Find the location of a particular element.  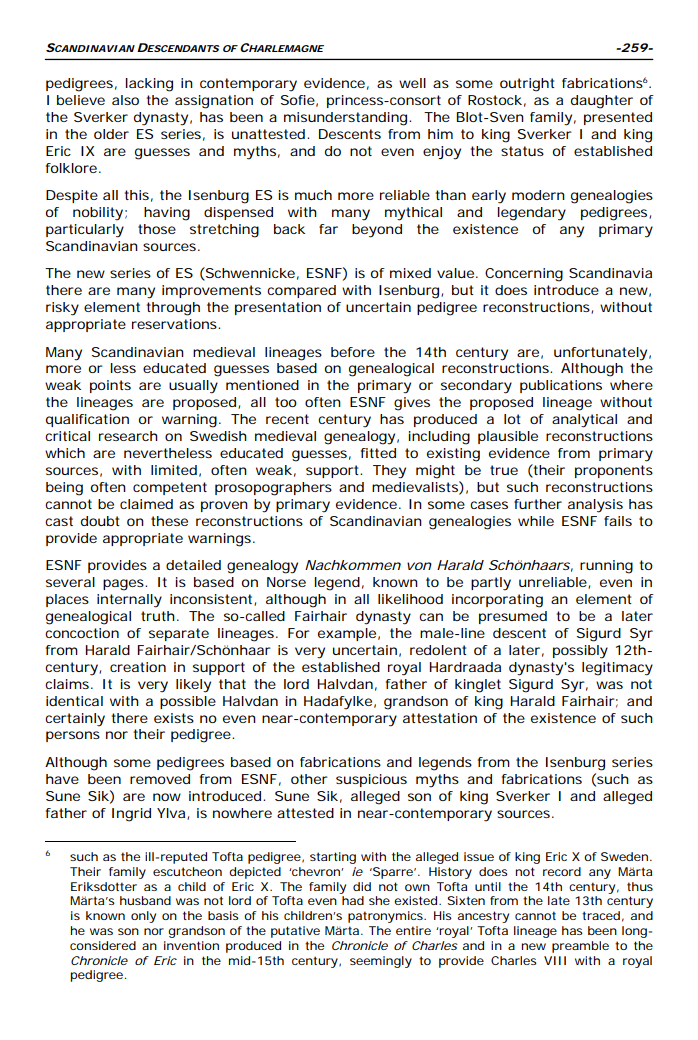

daughter is located at coordinates (602, 102).
